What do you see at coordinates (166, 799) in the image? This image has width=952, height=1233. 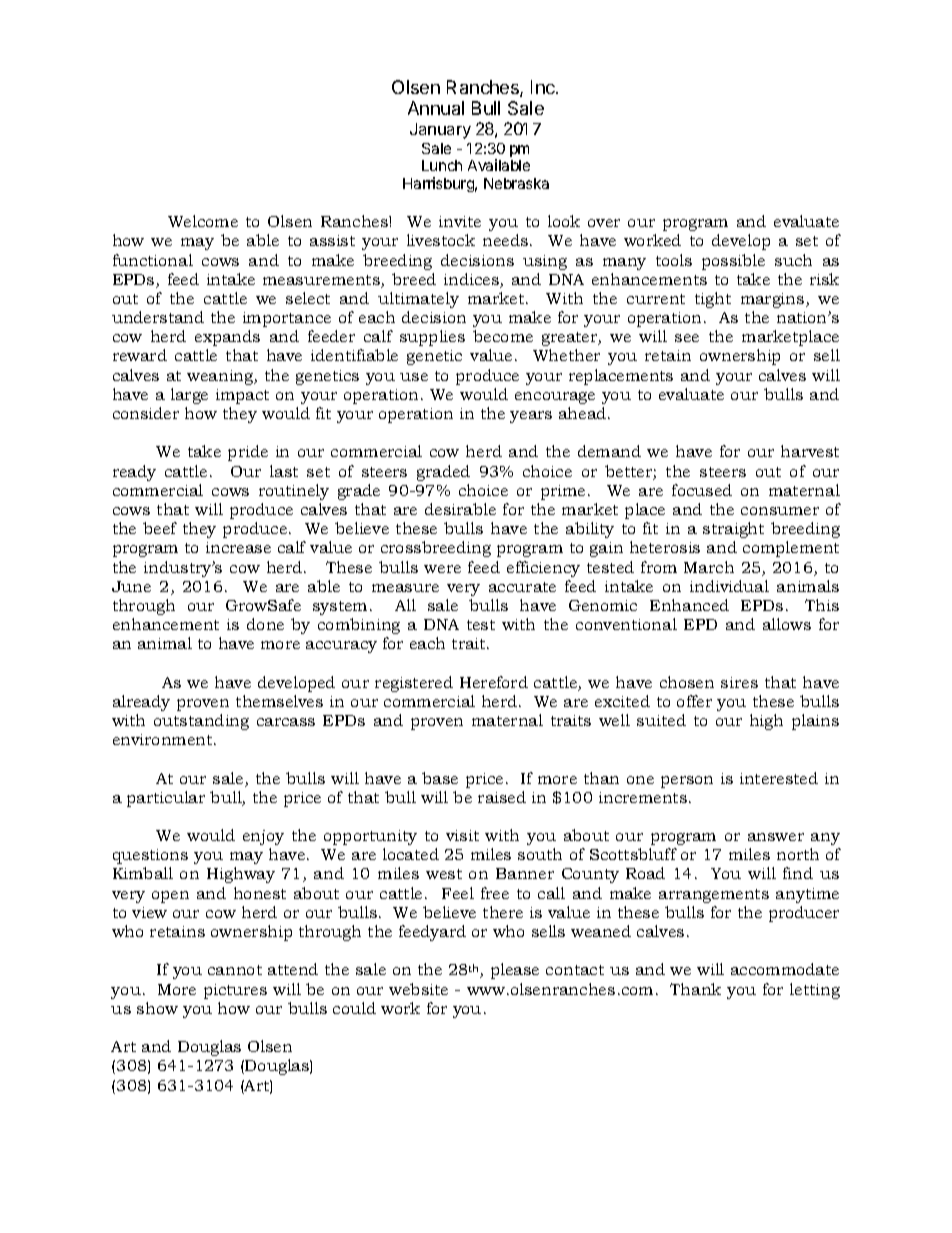 I see `particular` at bounding box center [166, 799].
